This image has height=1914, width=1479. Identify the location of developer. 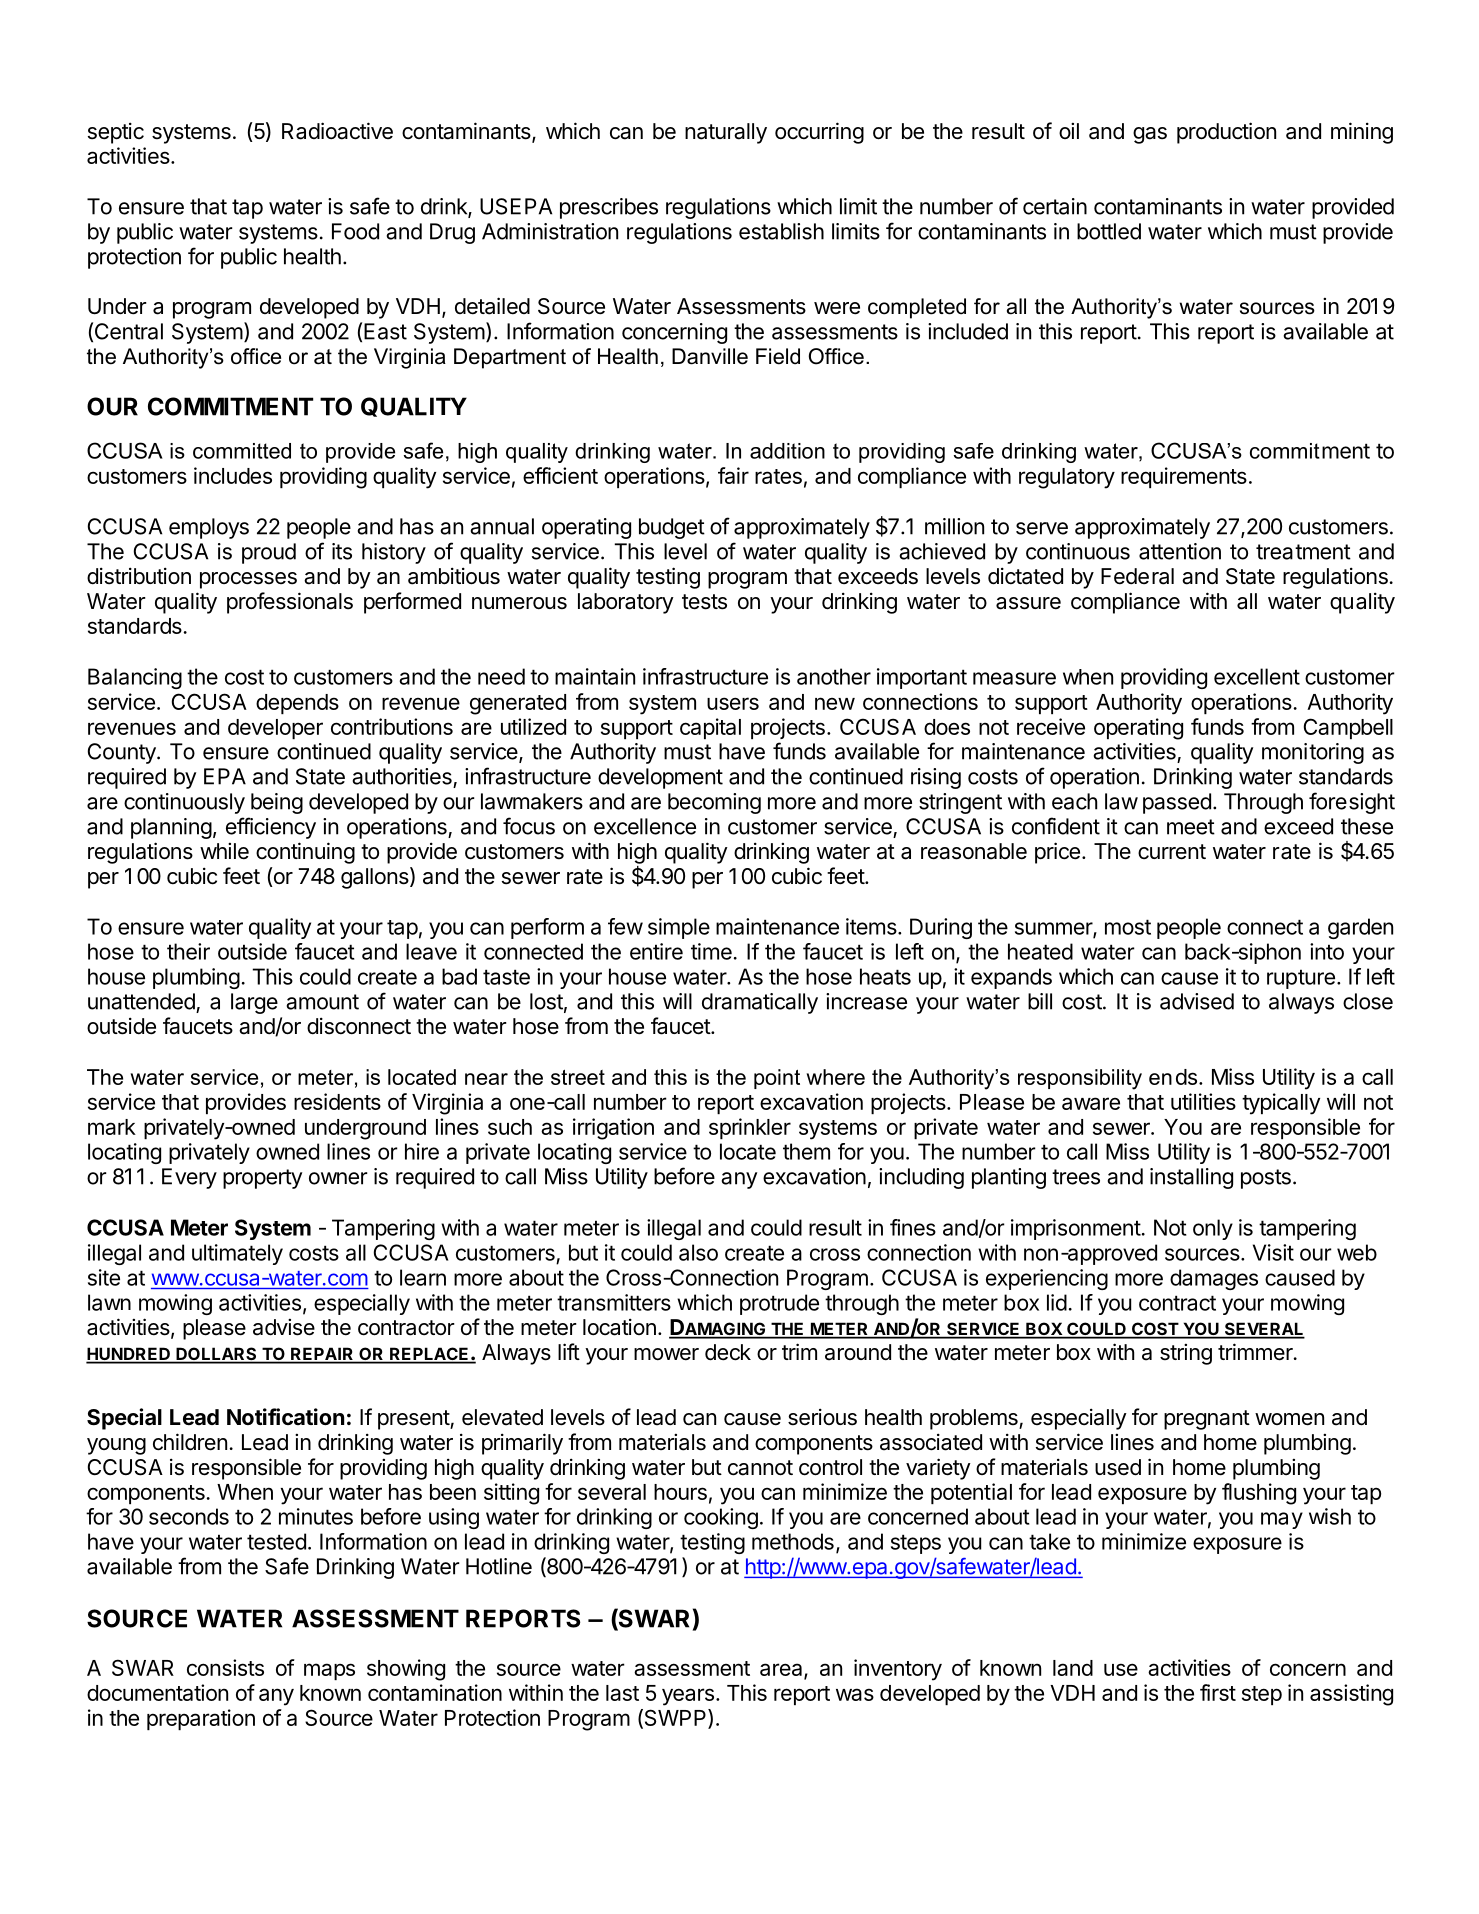
(275, 729).
